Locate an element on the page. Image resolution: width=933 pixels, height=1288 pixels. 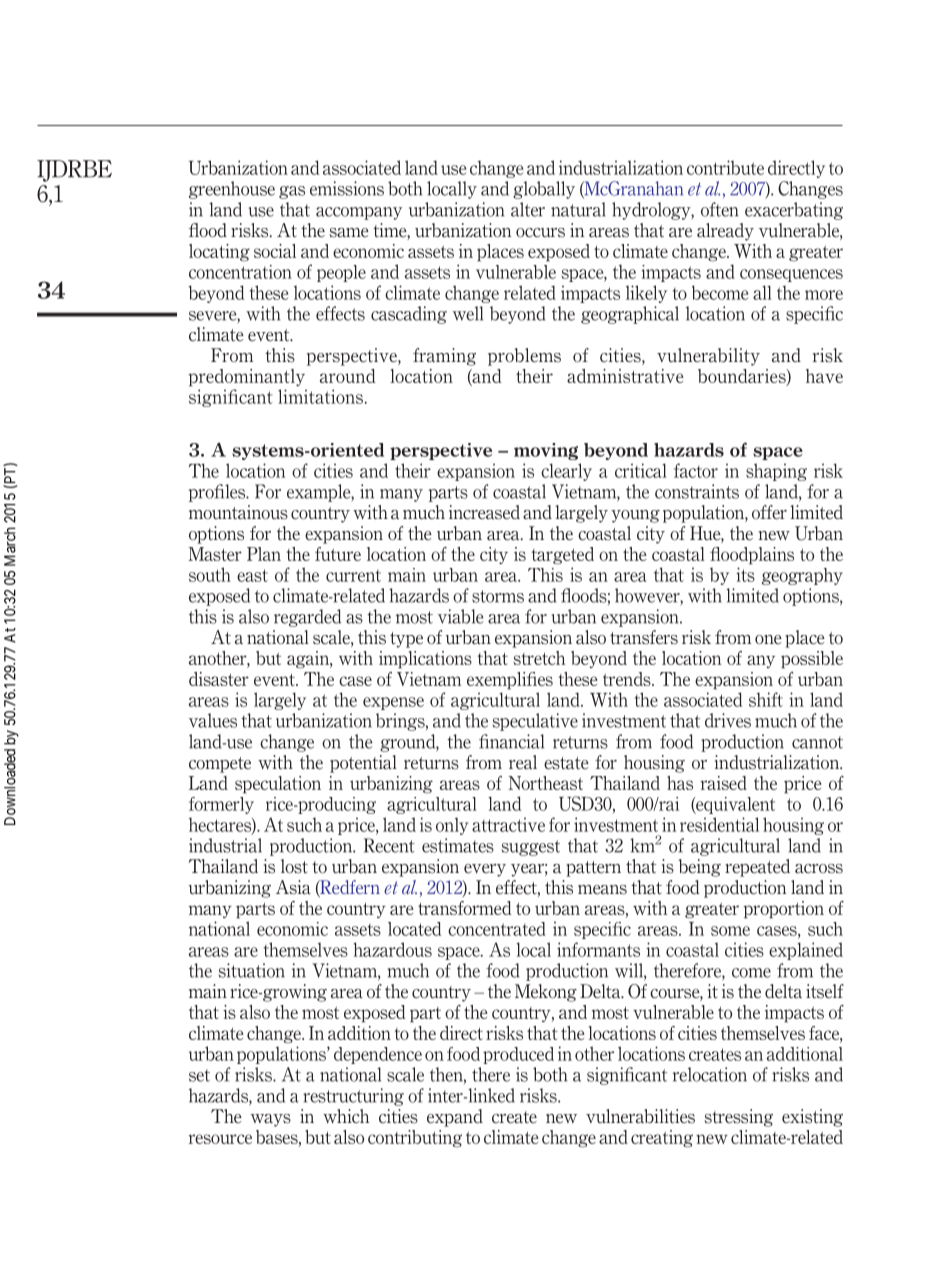
gas is located at coordinates (292, 192).
